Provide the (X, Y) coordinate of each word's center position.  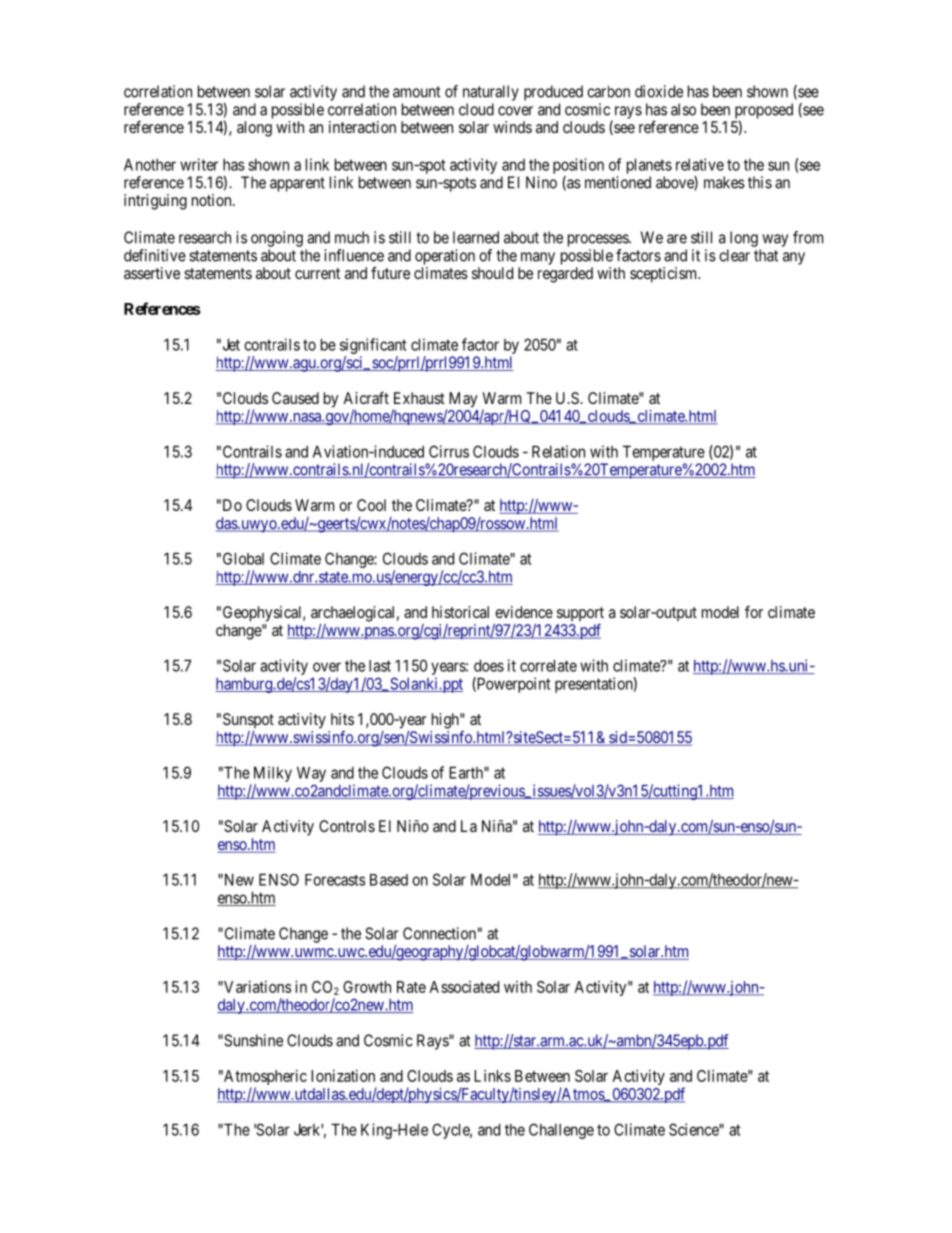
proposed (764, 112)
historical (460, 612)
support (580, 614)
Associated (464, 987)
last (380, 666)
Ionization (343, 1076)
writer (199, 164)
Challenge (561, 1131)
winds (512, 127)
